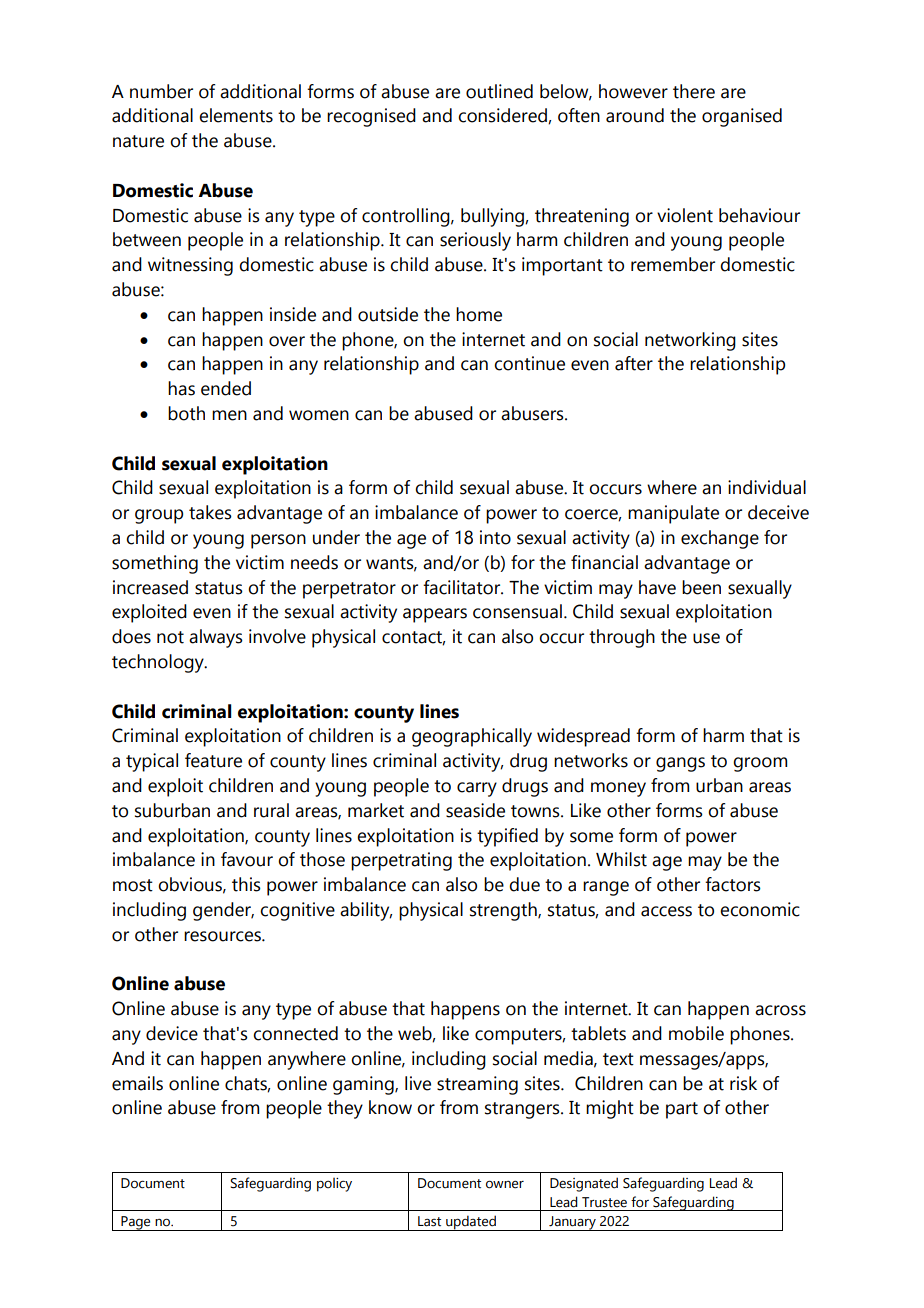 The image size is (924, 1308). What do you see at coordinates (216, 638) in the document?
I see `always` at bounding box center [216, 638].
